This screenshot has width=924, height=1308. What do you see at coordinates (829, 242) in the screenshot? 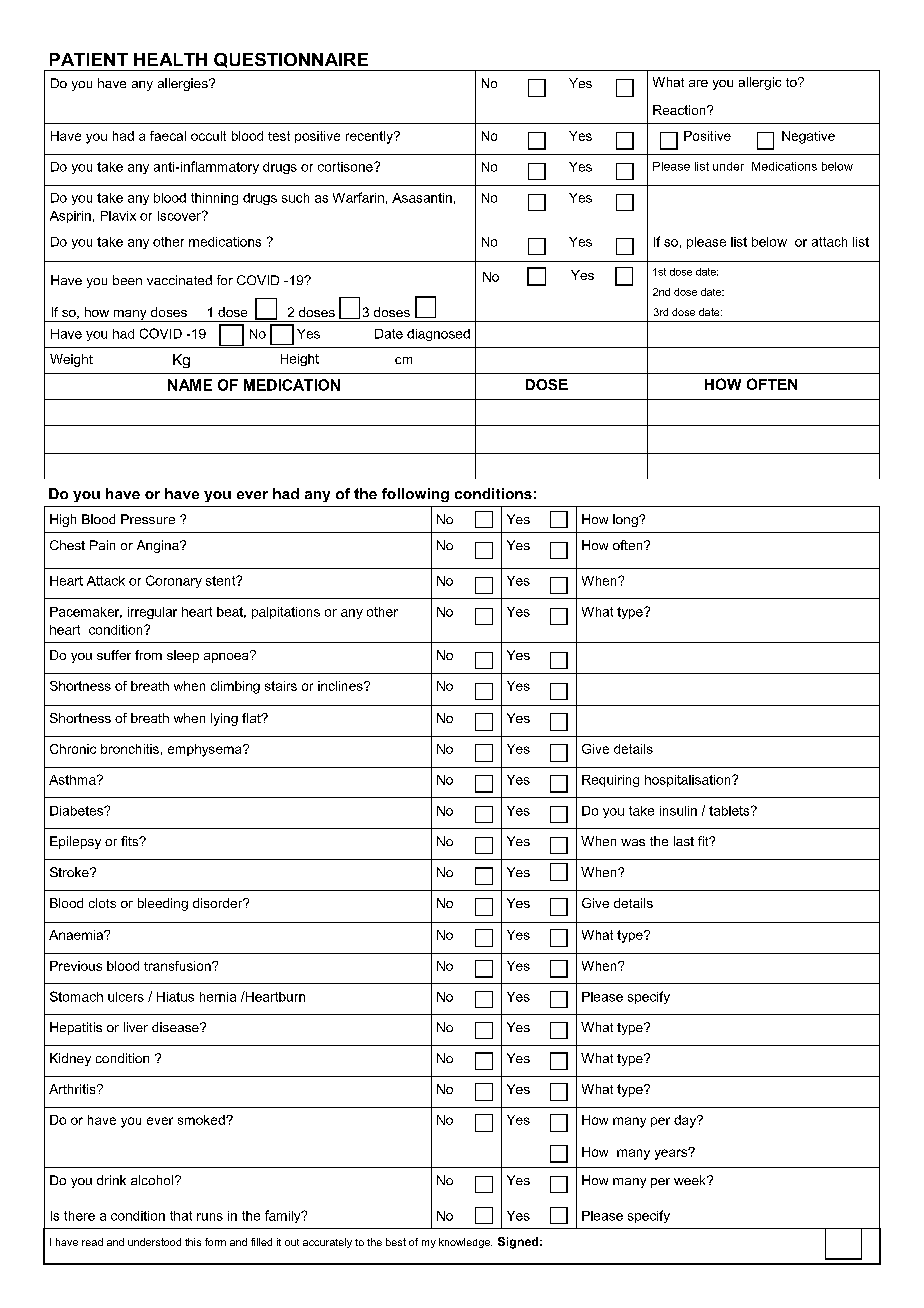
I see `attach` at bounding box center [829, 242].
